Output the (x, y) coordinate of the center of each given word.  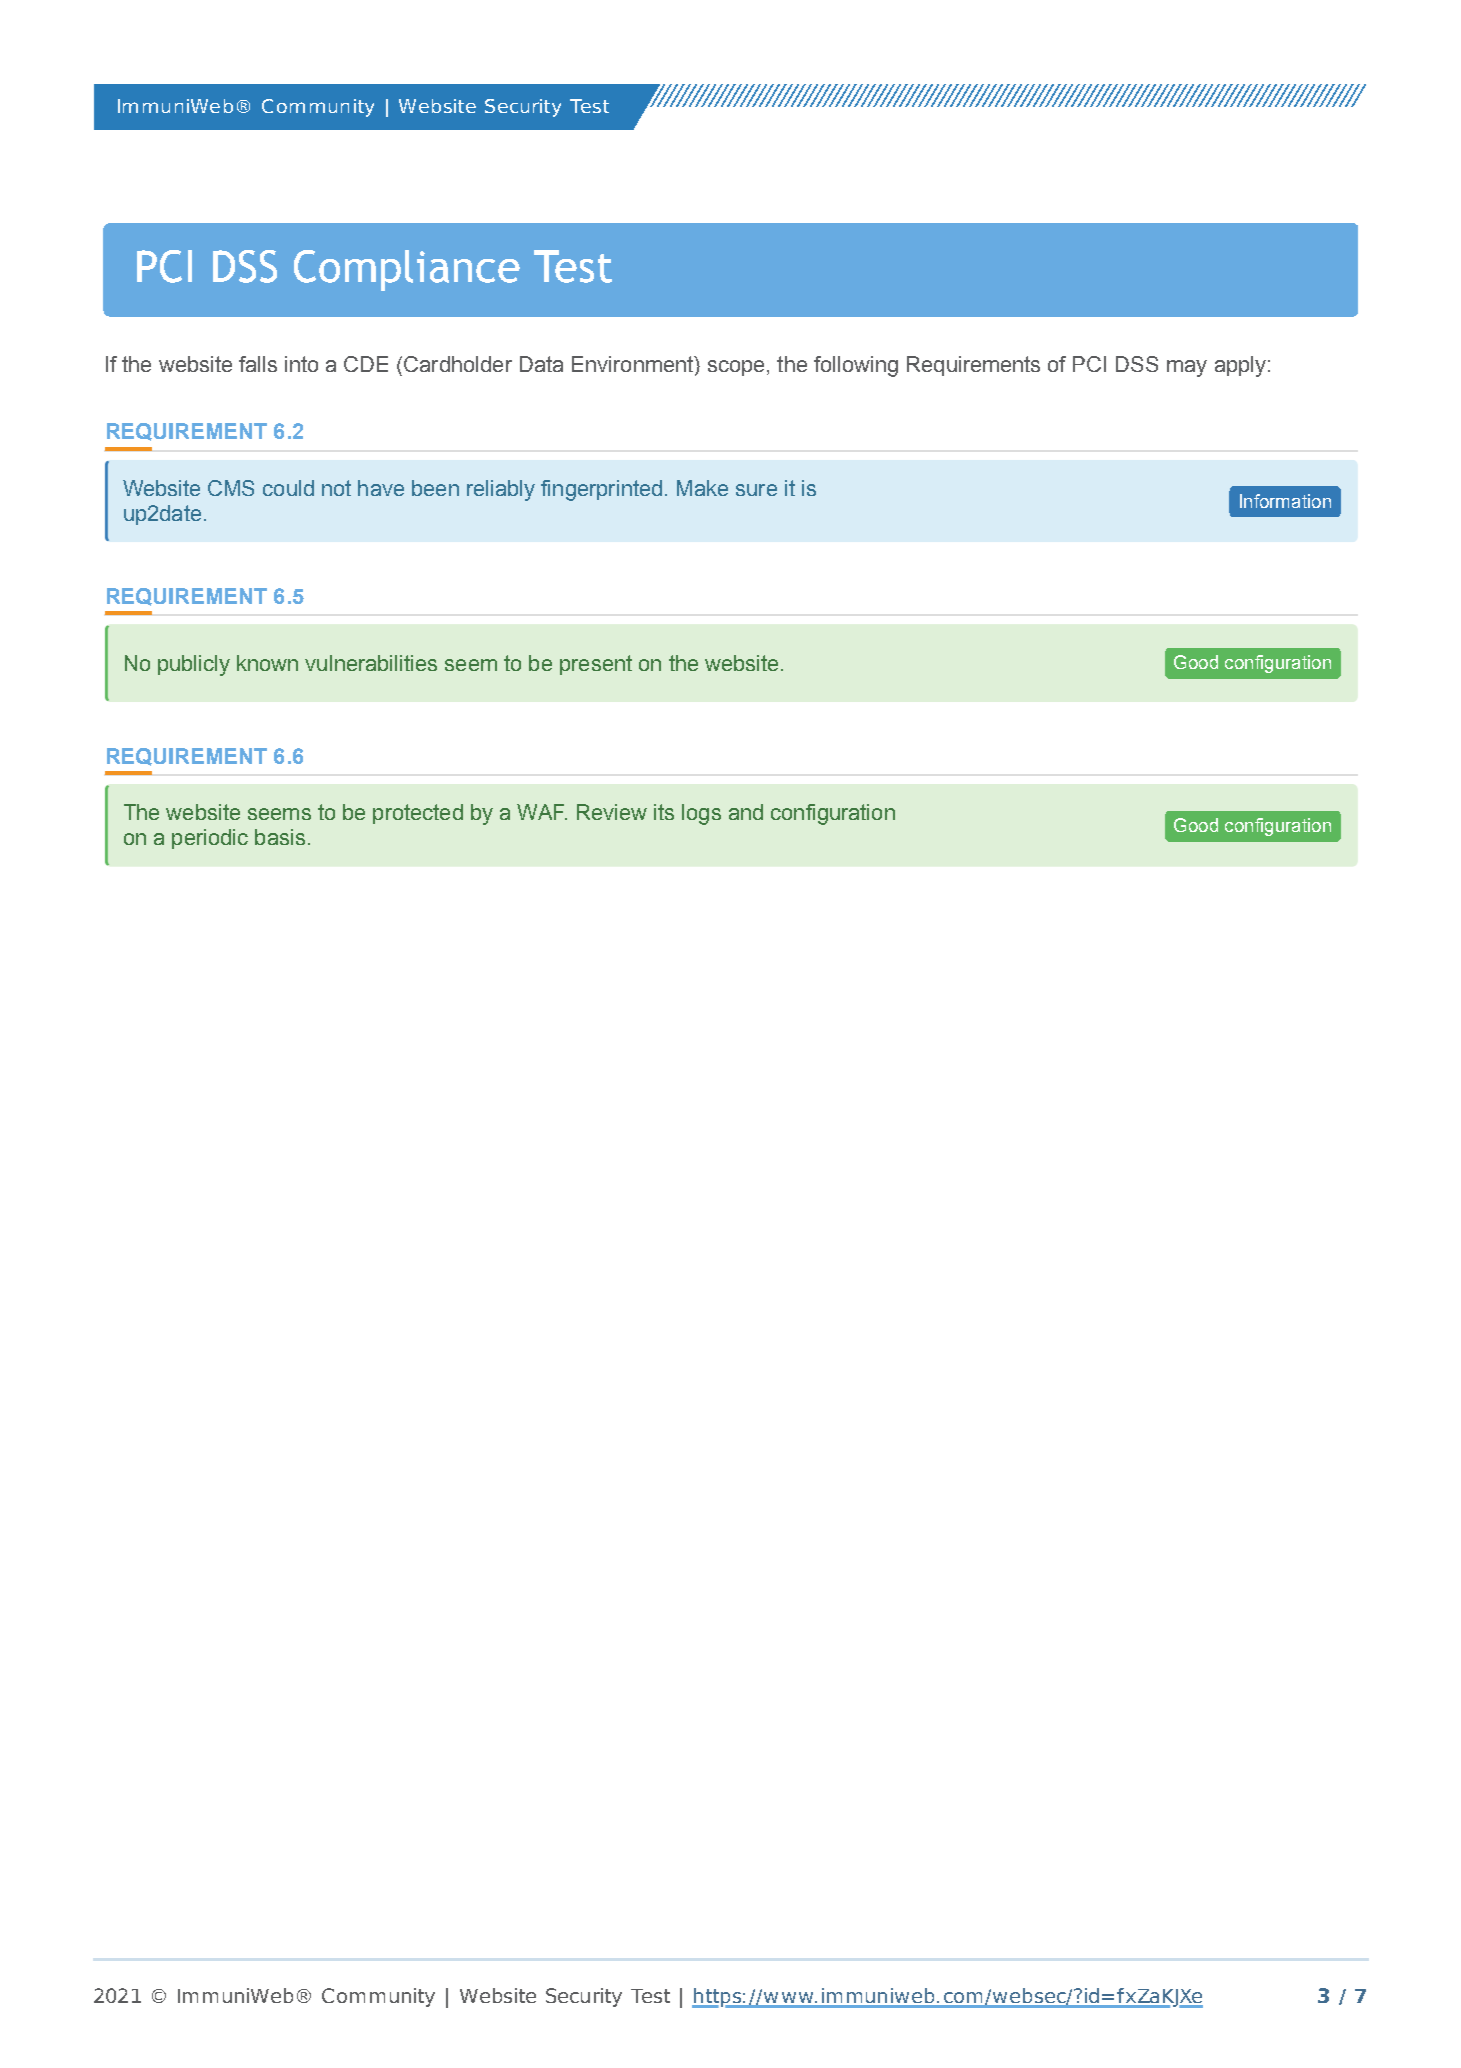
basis (280, 837)
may (1187, 368)
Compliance (407, 270)
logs (701, 814)
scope (736, 368)
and (746, 812)
